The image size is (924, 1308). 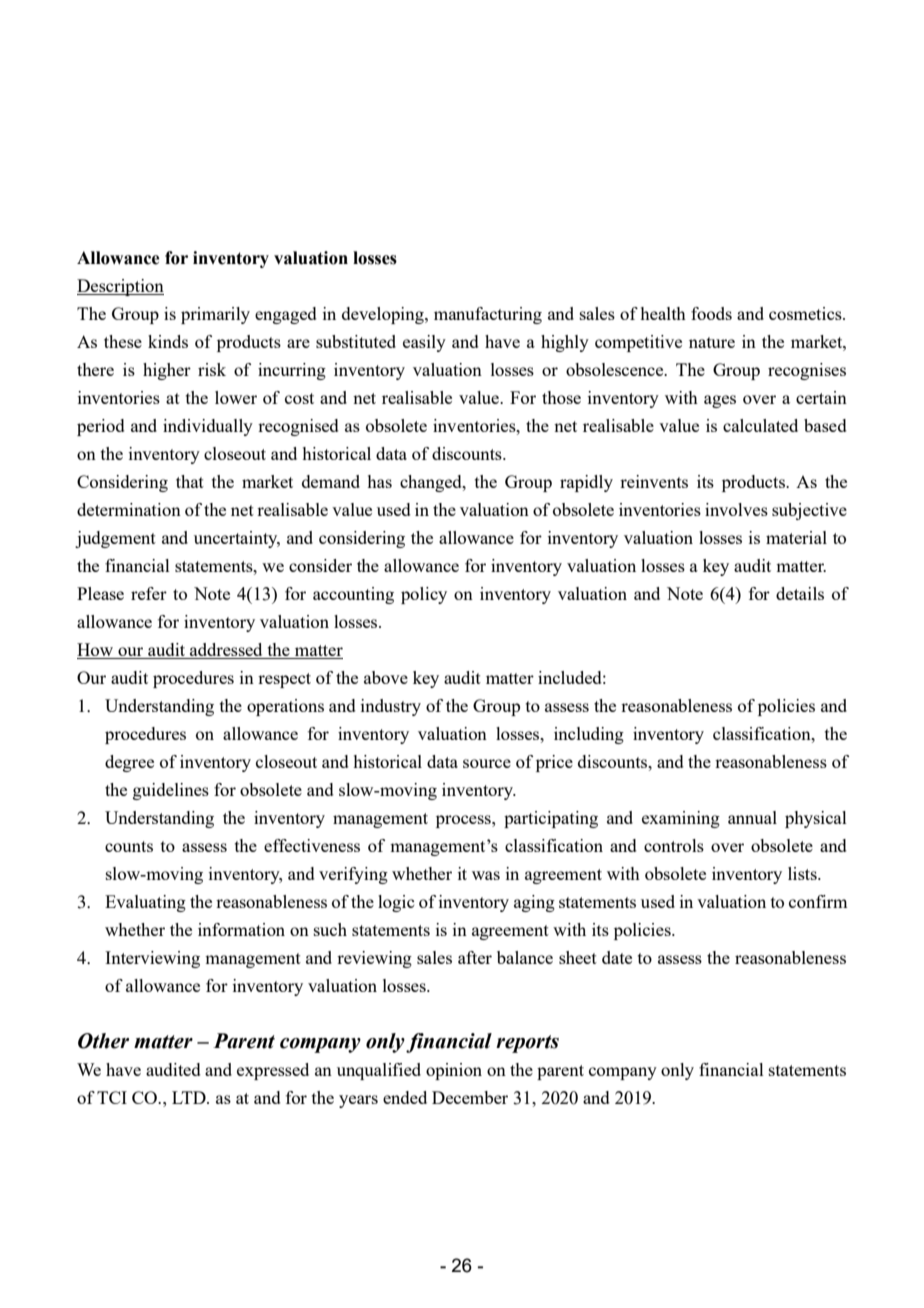 What do you see at coordinates (800, 593) in the document?
I see `details` at bounding box center [800, 593].
